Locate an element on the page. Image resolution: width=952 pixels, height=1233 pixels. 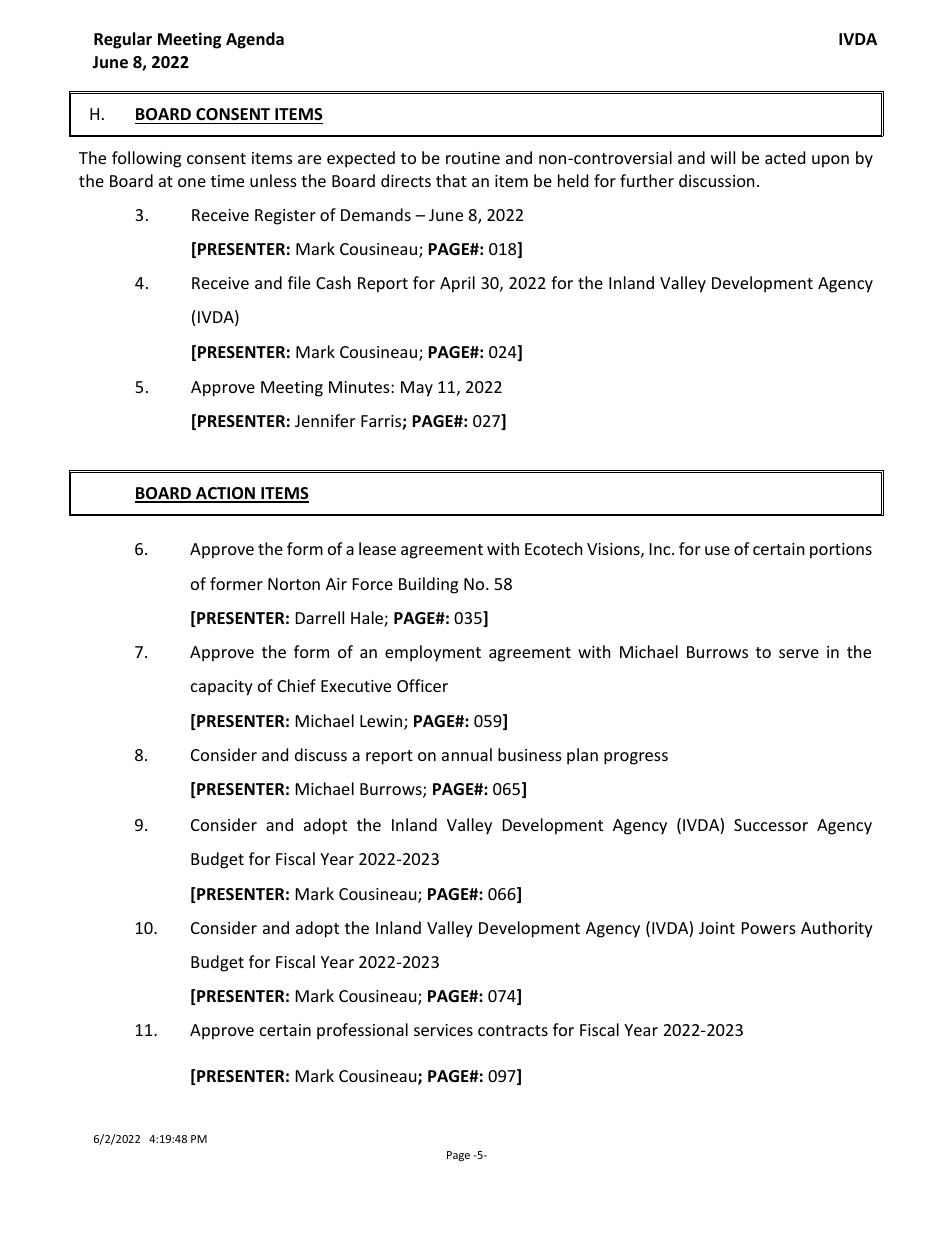
Building is located at coordinates (428, 585).
